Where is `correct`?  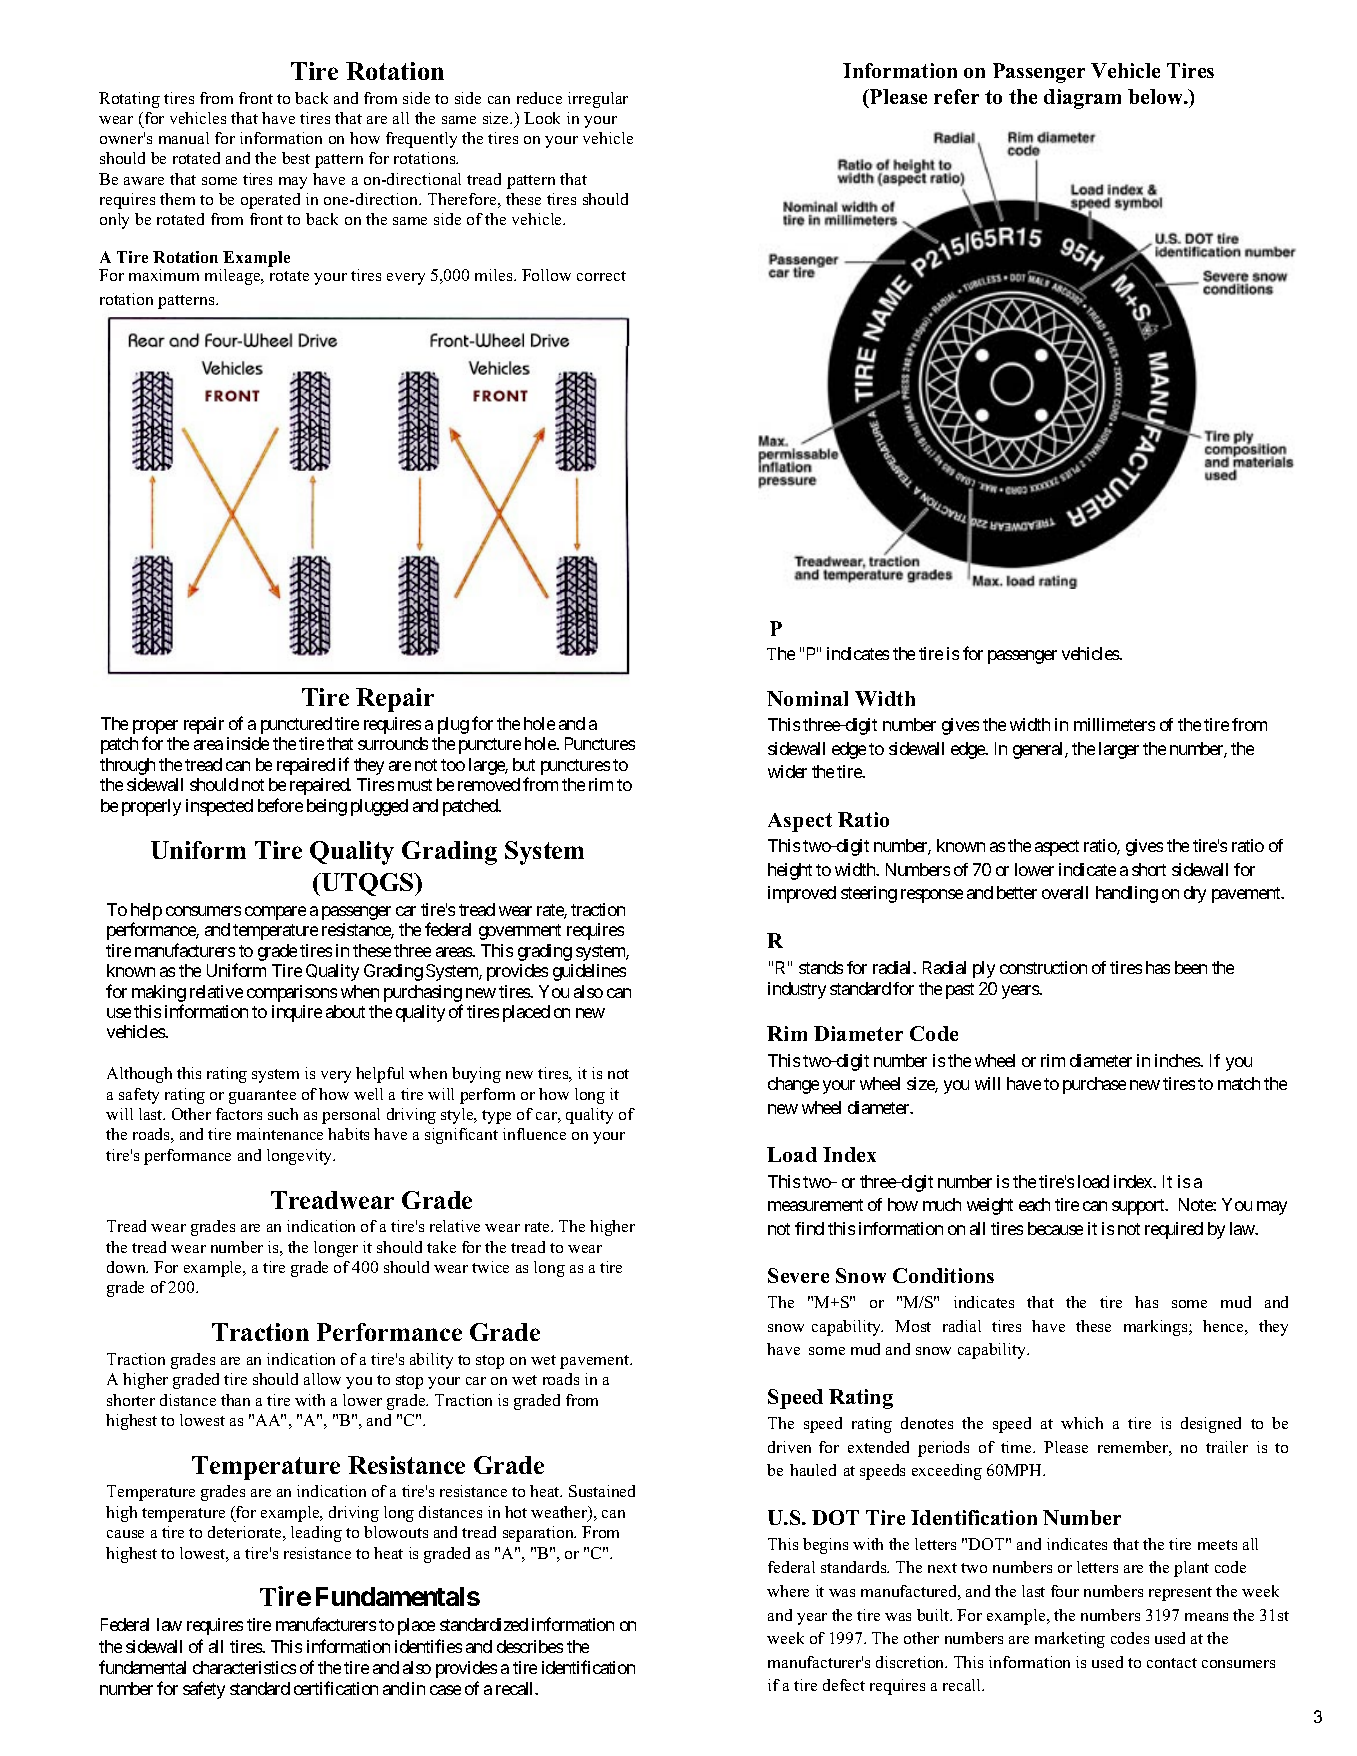
correct is located at coordinates (601, 276).
